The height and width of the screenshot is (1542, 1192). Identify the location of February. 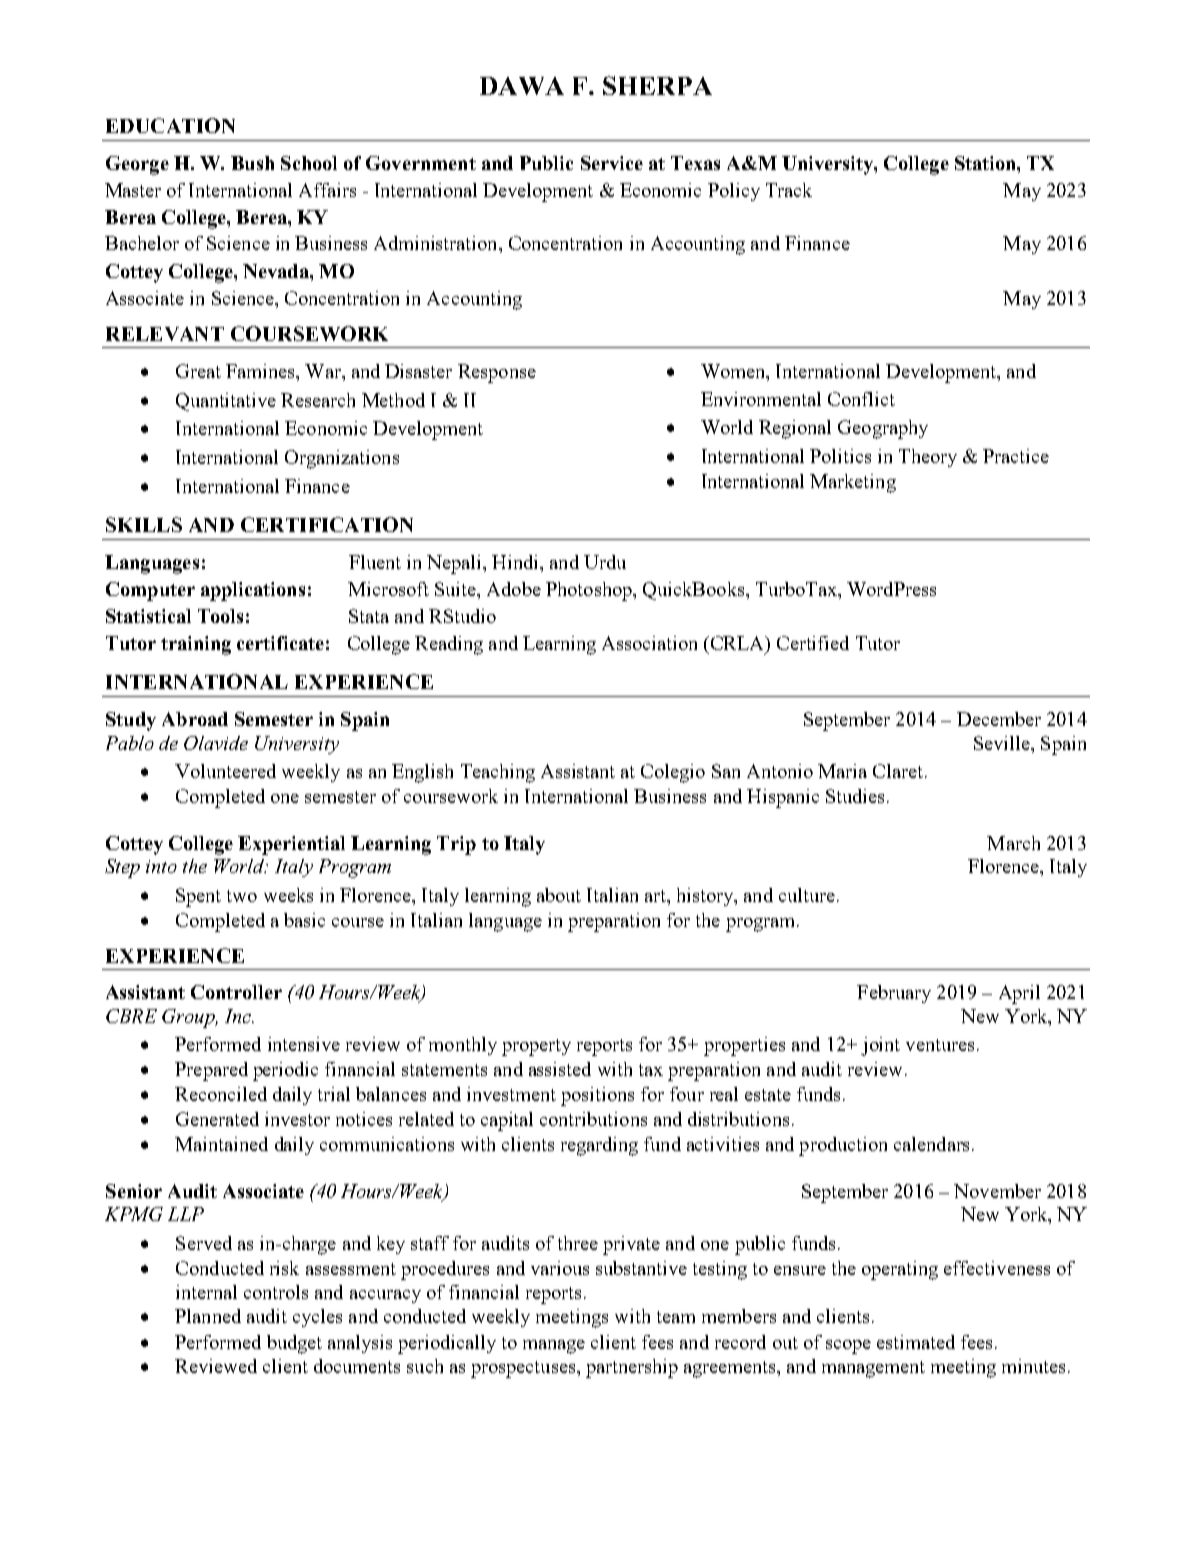
(894, 994).
